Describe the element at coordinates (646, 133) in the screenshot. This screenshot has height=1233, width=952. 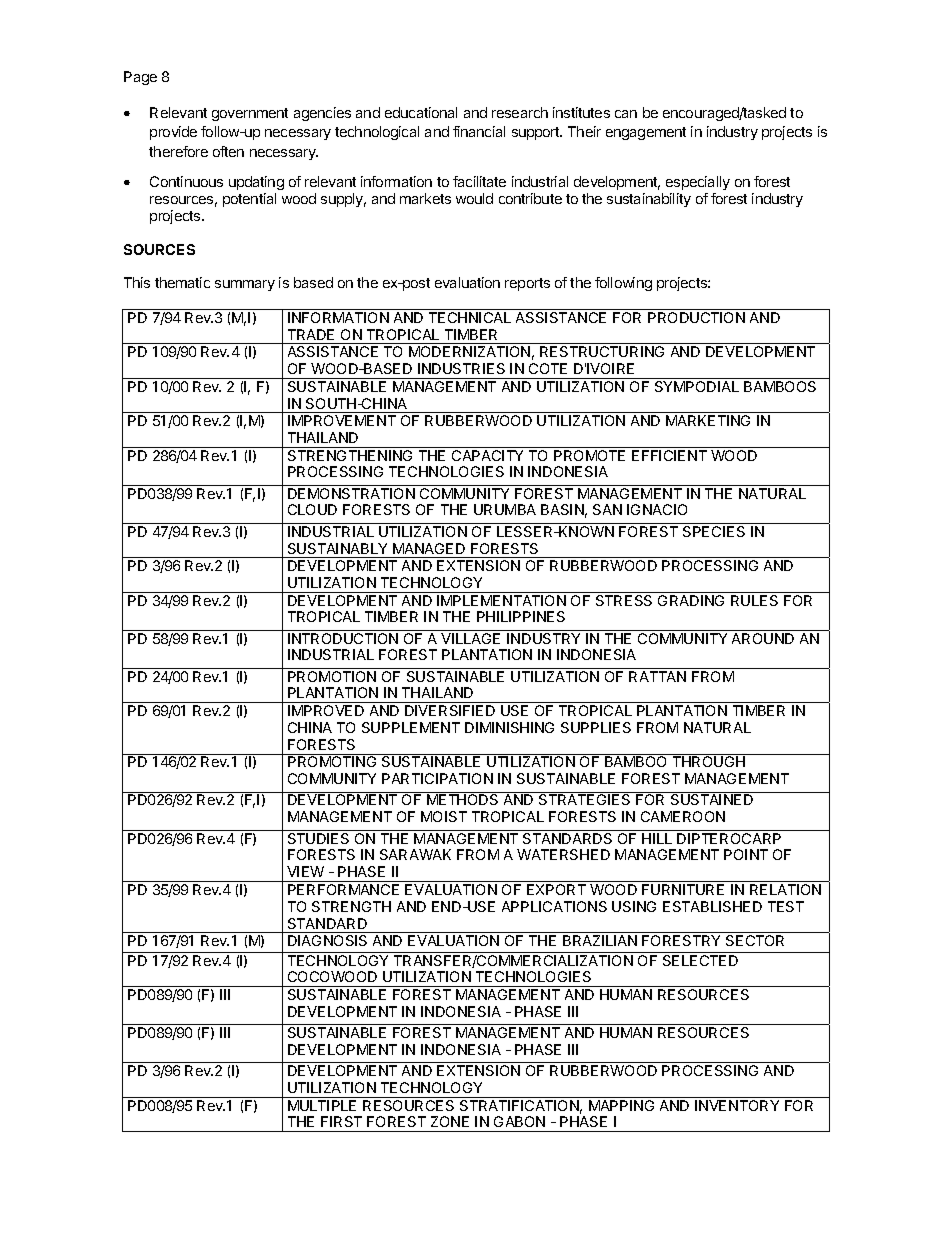
I see `engagement` at that location.
